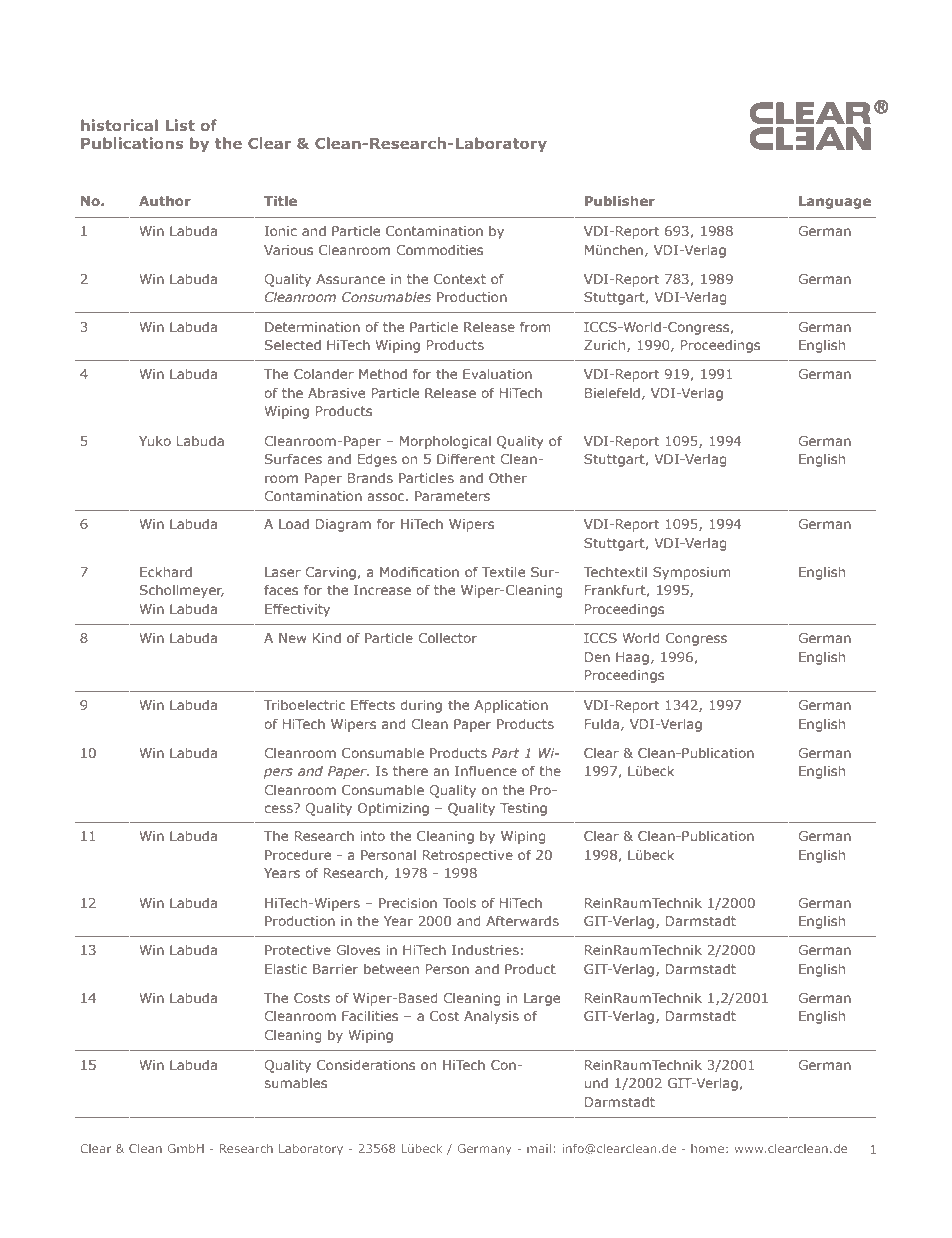 This document has height=1238, width=952. I want to click on Application, so click(511, 706).
